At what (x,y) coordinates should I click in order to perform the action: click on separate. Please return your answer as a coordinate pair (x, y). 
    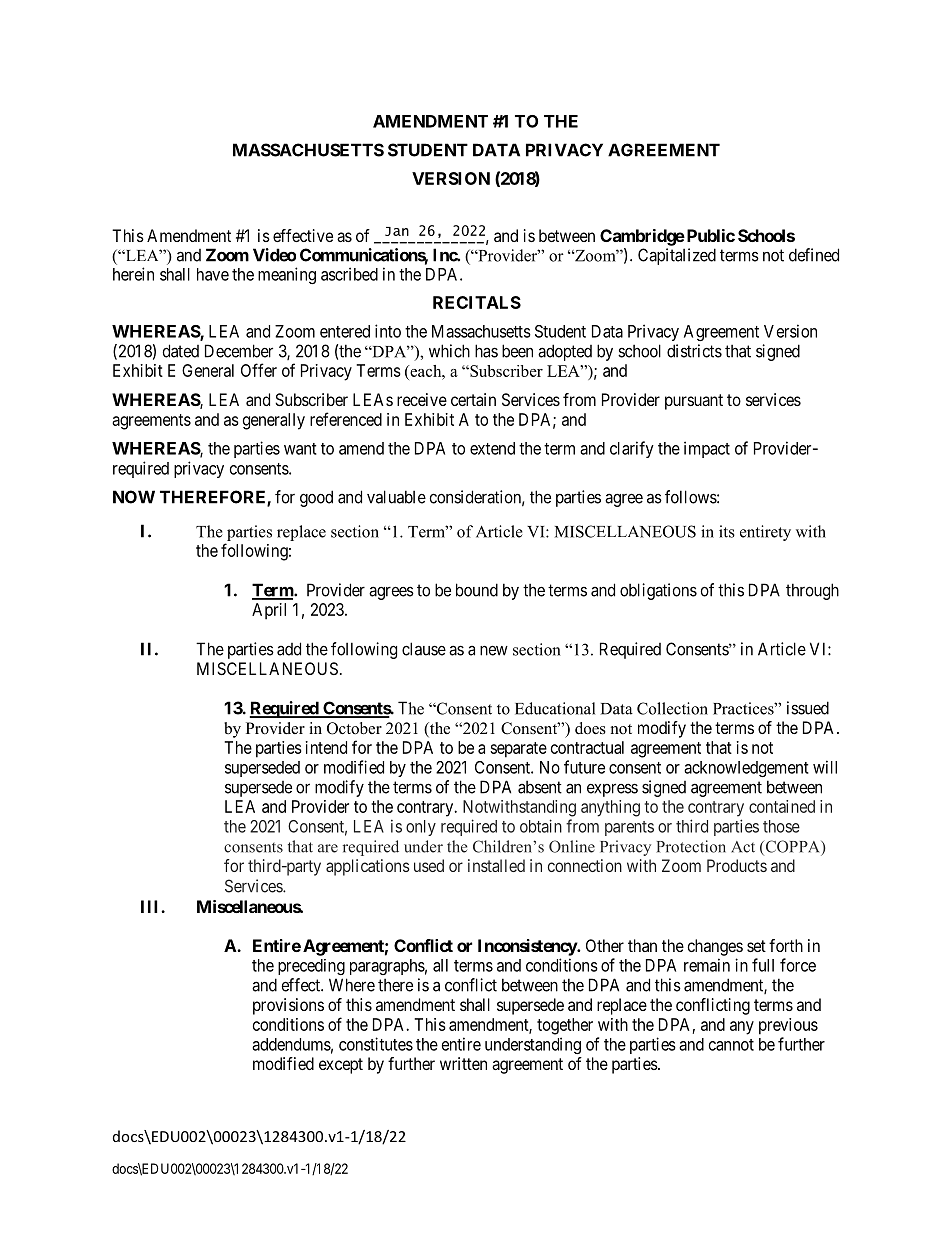
    Looking at the image, I should click on (518, 750).
